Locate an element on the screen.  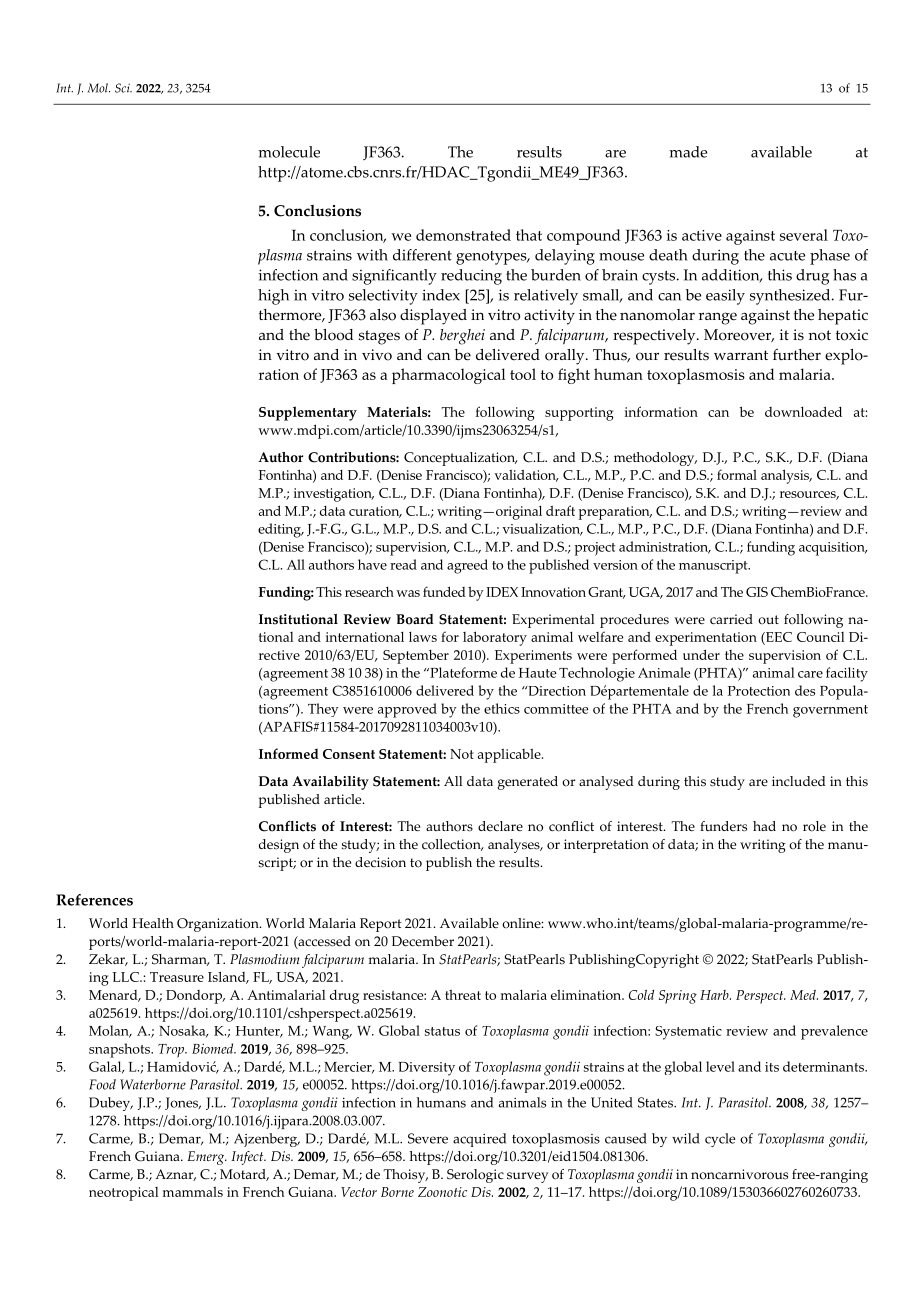
draft is located at coordinates (560, 510).
